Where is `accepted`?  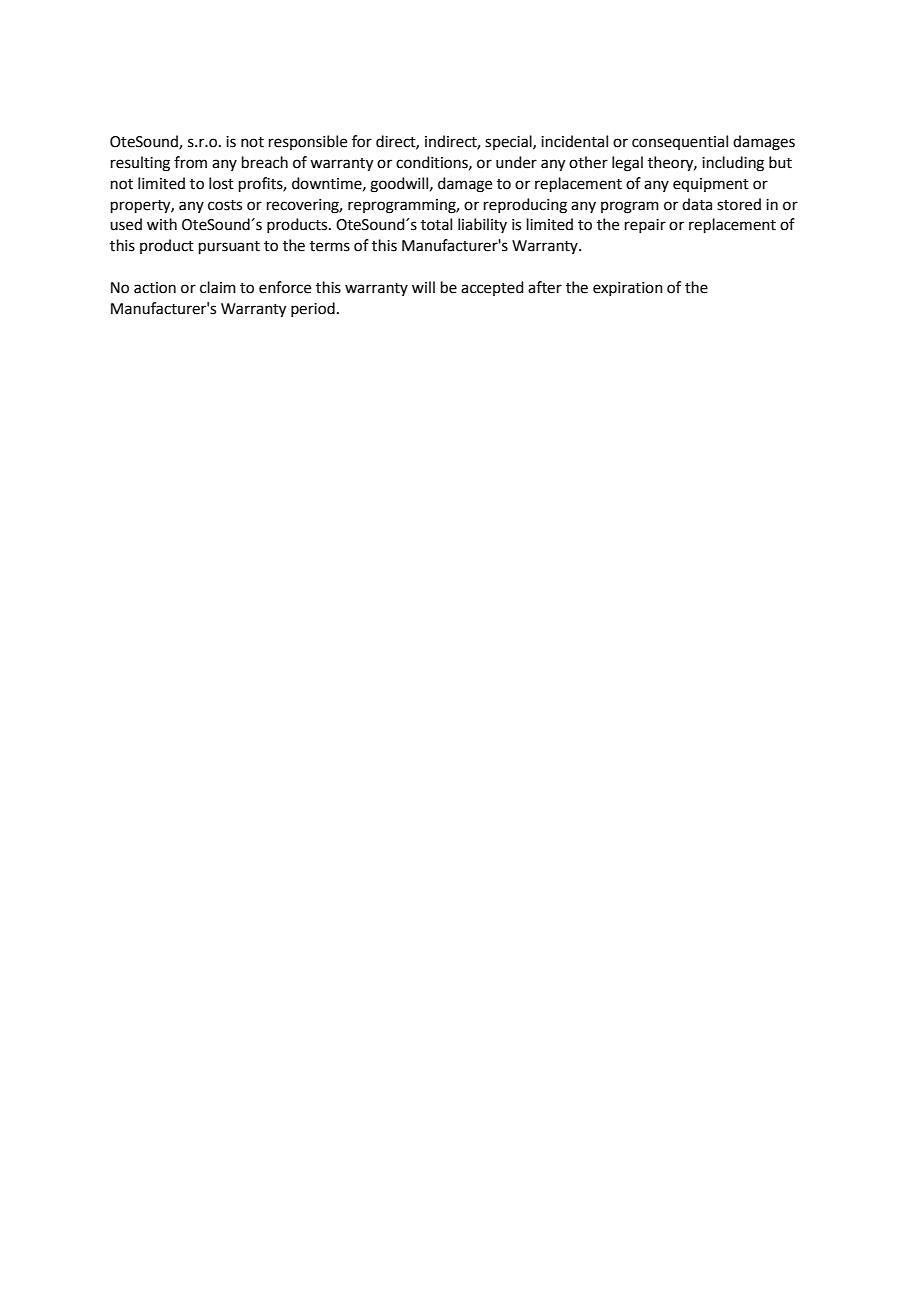 accepted is located at coordinates (492, 288).
